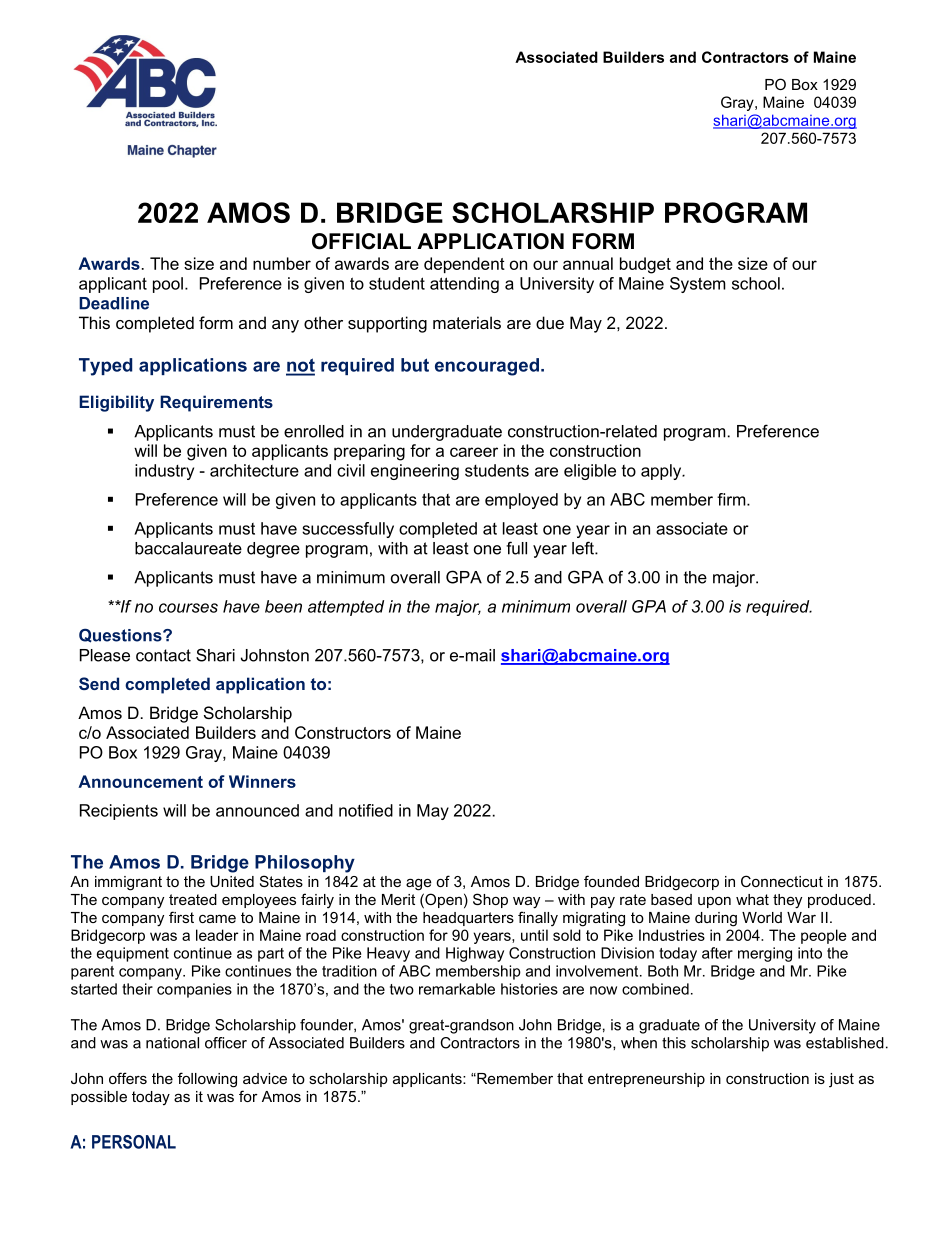 This screenshot has height=1233, width=952. What do you see at coordinates (163, 655) in the screenshot?
I see `contact` at bounding box center [163, 655].
